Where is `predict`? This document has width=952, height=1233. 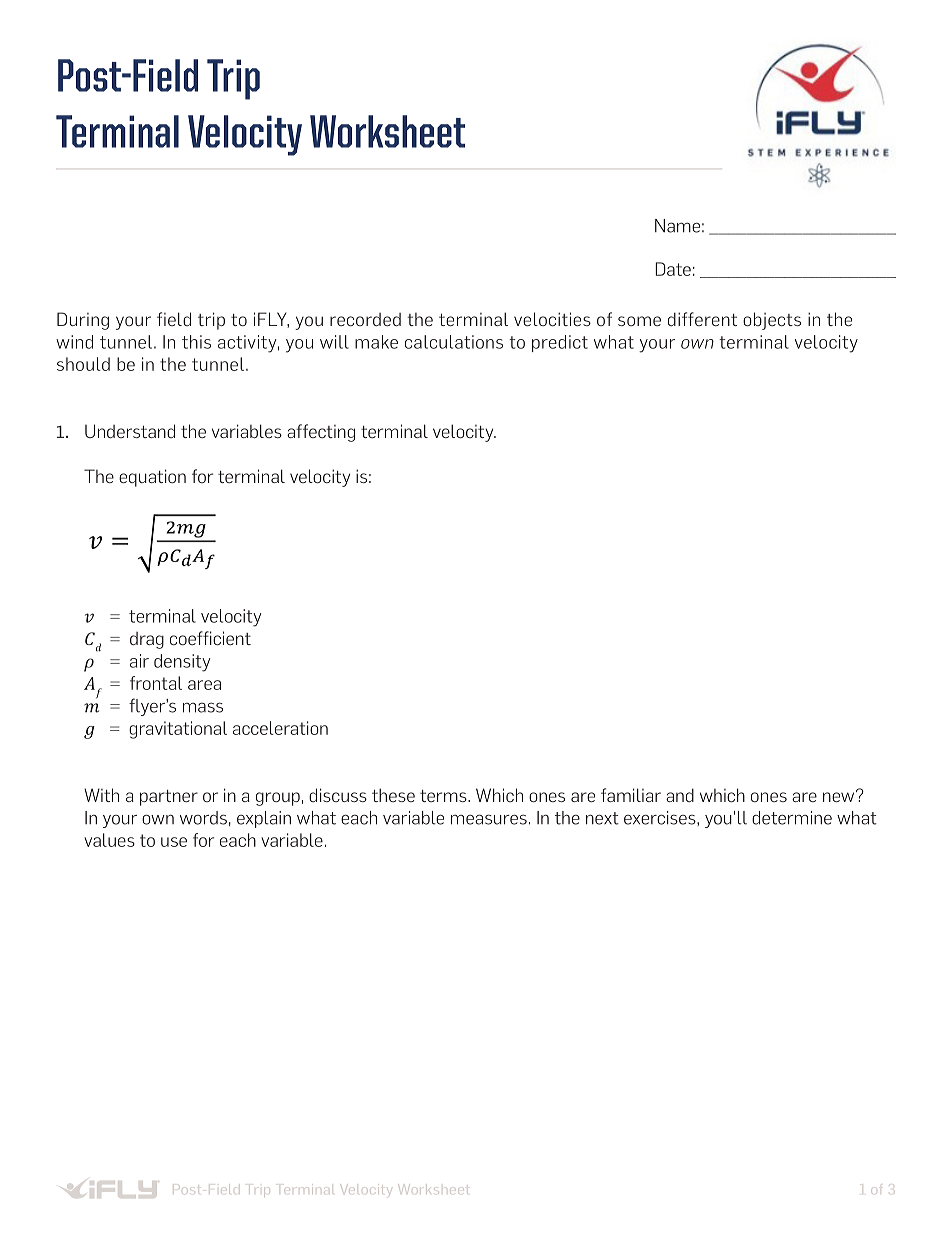 predict is located at coordinates (560, 343).
